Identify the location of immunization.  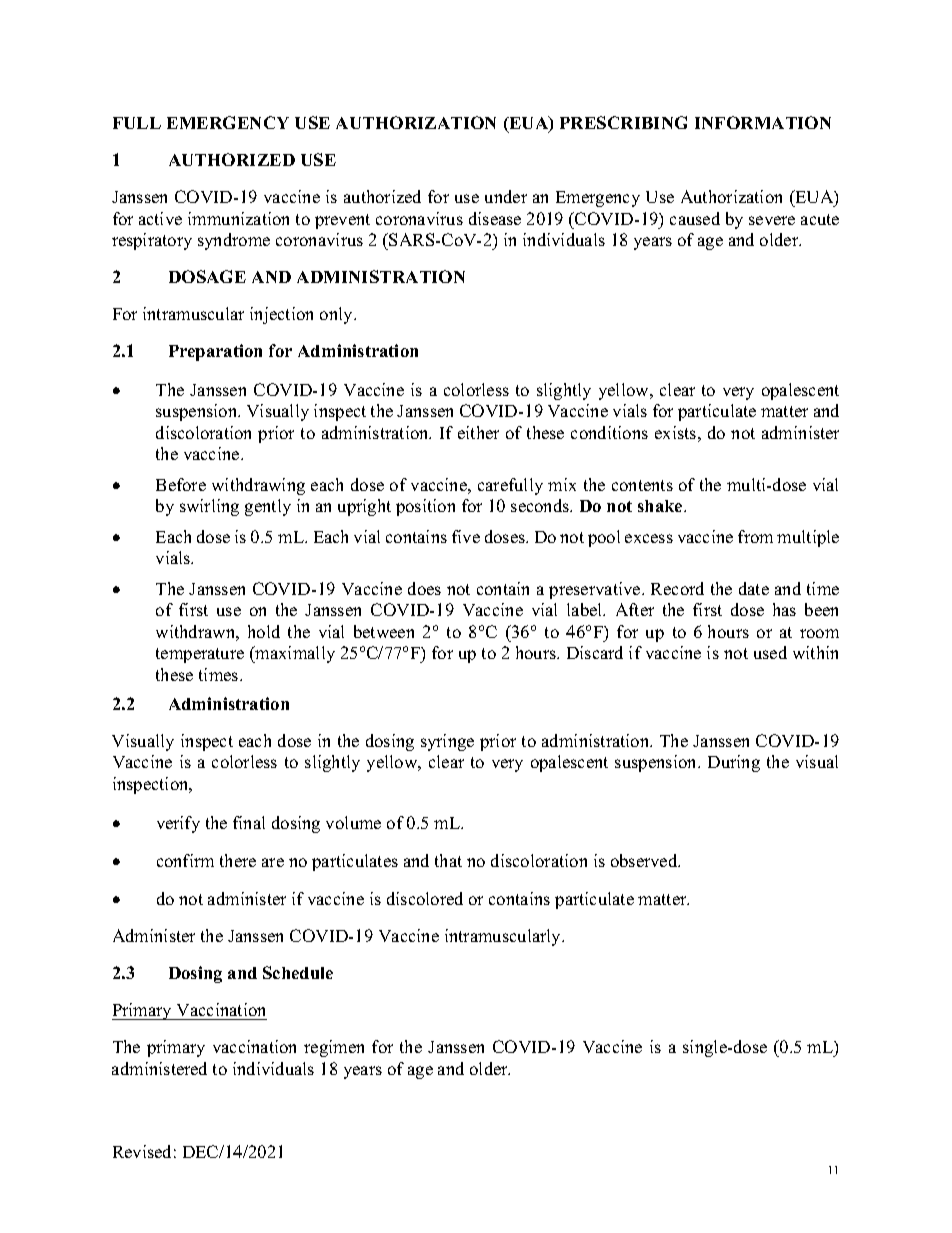
(238, 218).
